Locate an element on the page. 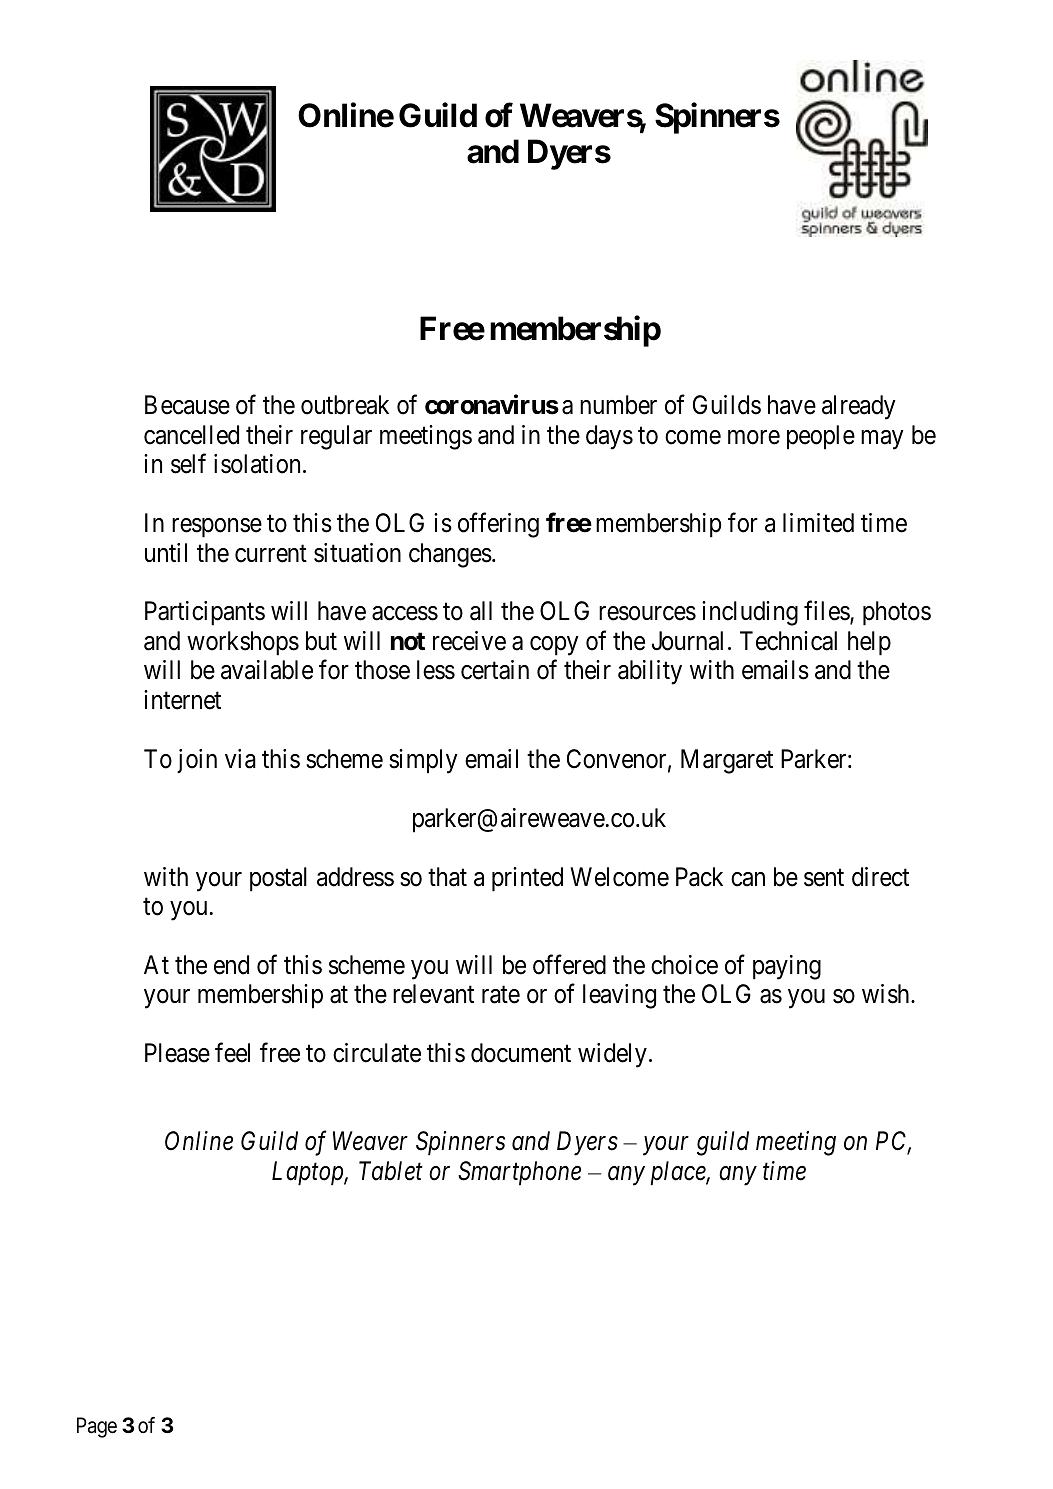 This image has width=1053, height=1489. Please is located at coordinates (177, 1053).
